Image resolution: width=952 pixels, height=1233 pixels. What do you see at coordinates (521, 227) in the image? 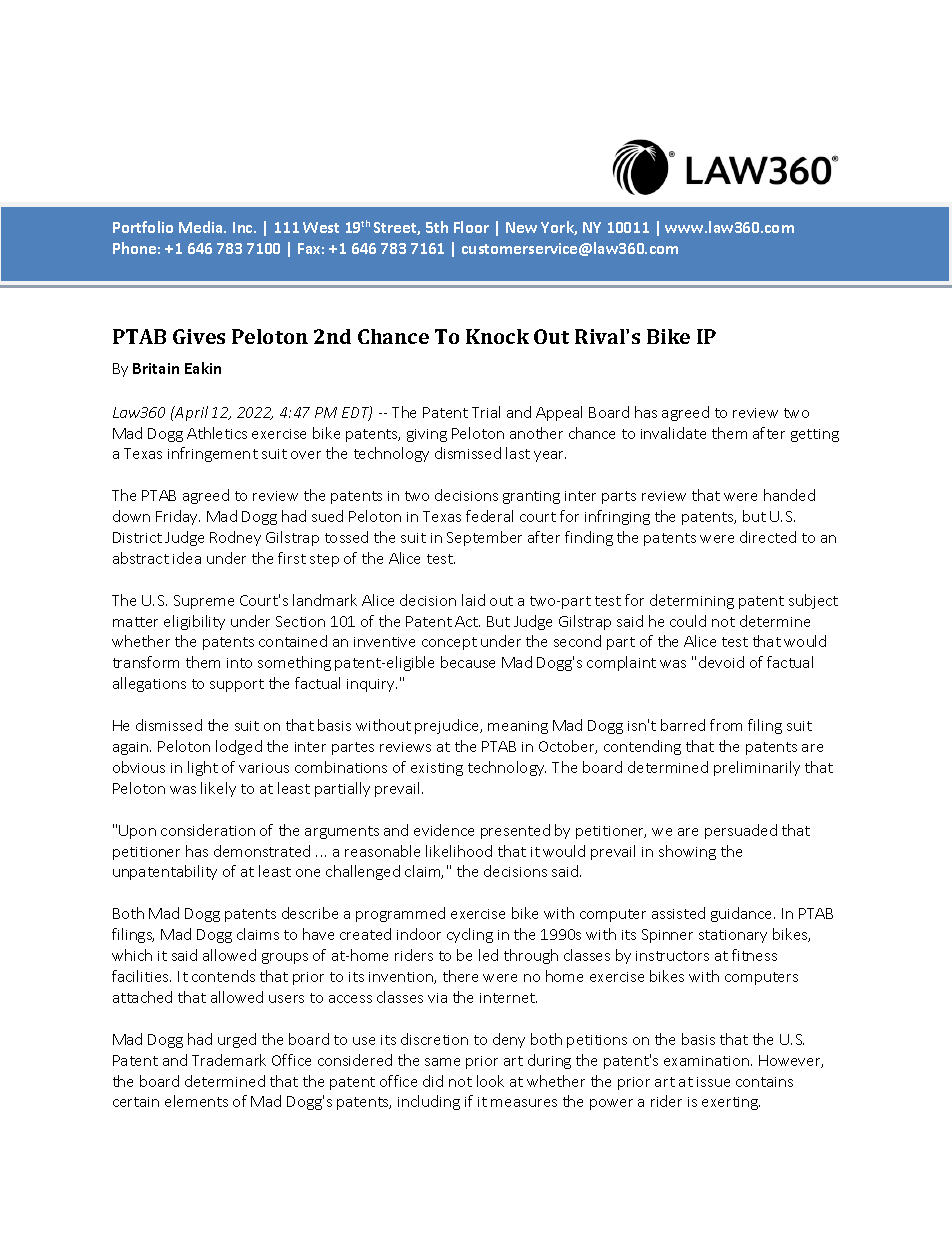
I see `New` at bounding box center [521, 227].
